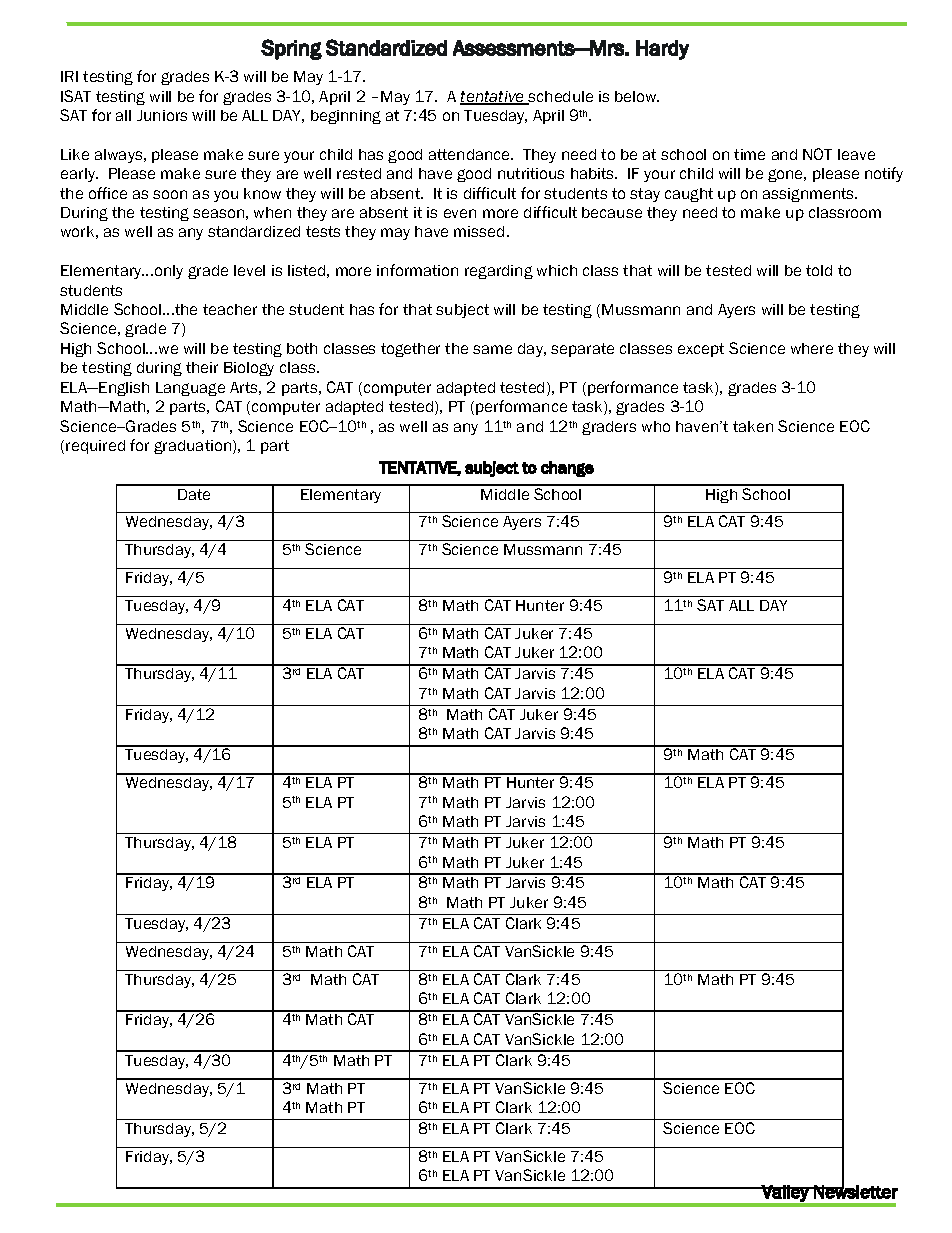 The height and width of the page is (1233, 952). Describe the element at coordinates (492, 349) in the page. I see `same` at that location.
